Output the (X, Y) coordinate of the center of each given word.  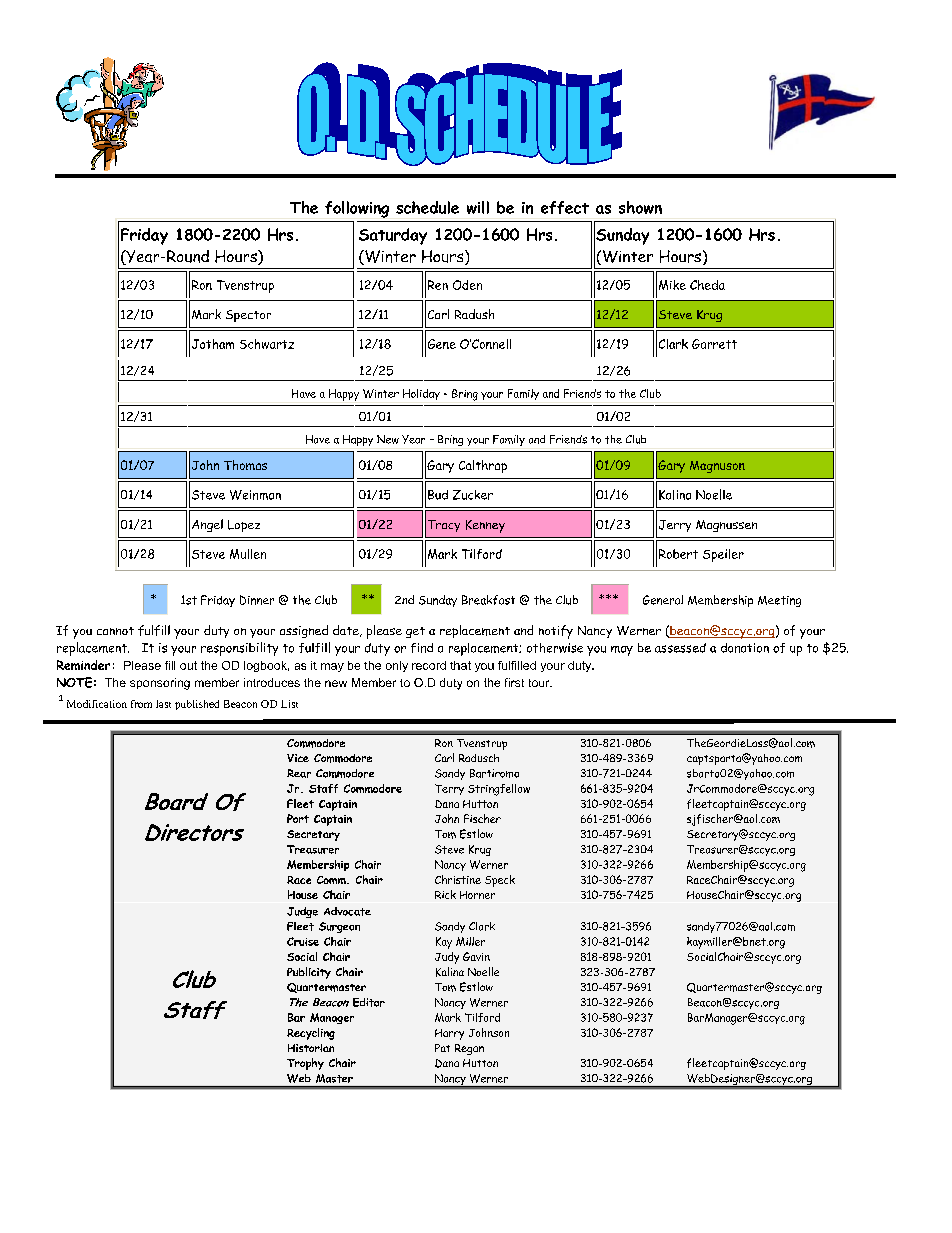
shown (640, 207)
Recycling (311, 1034)
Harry (449, 1034)
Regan (469, 1049)
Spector (248, 316)
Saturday (393, 236)
